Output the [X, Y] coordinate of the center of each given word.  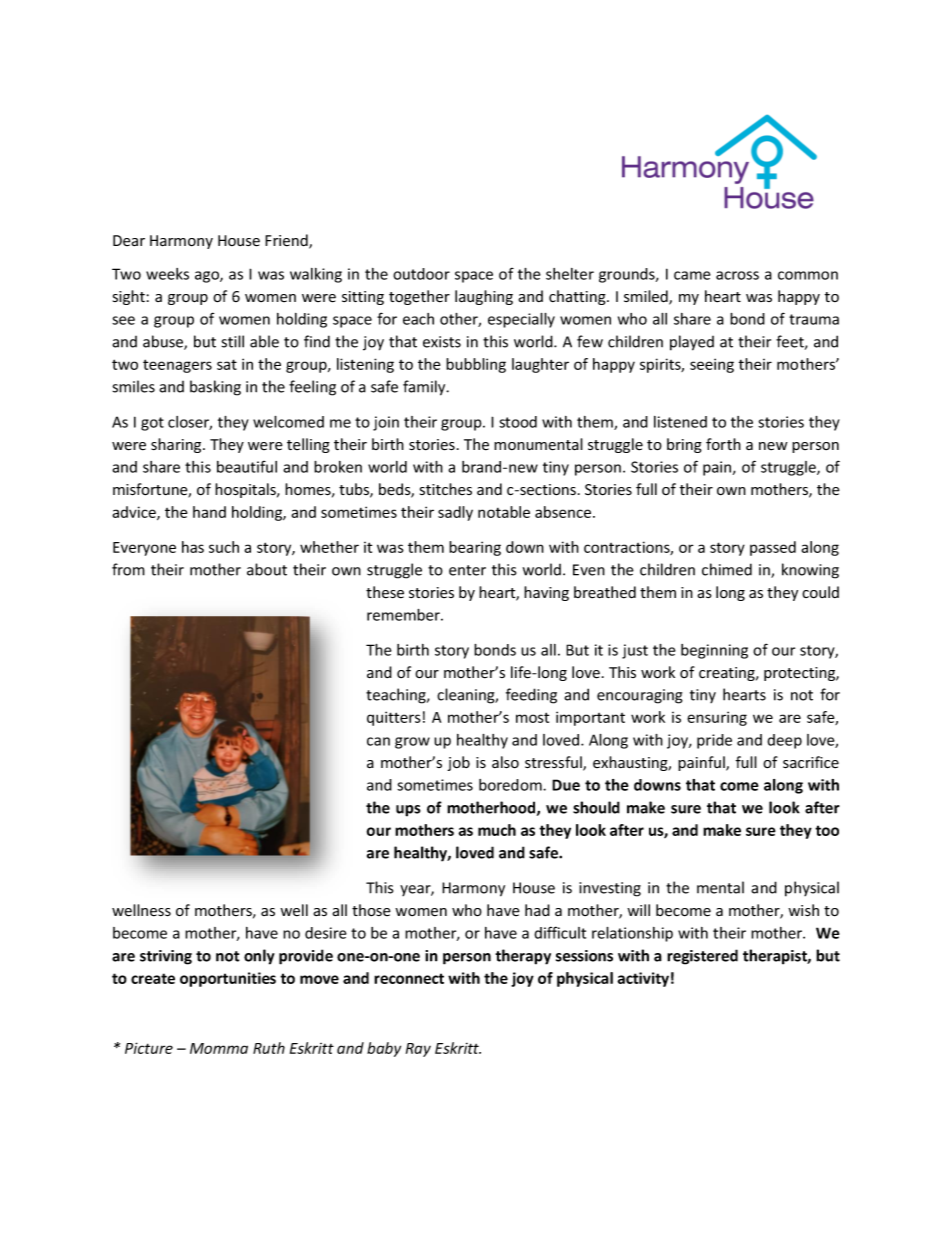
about [267, 569]
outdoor [421, 274]
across [737, 275]
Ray [418, 1050]
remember [404, 615]
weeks [167, 274]
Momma [219, 1048]
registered [702, 957]
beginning [714, 651]
